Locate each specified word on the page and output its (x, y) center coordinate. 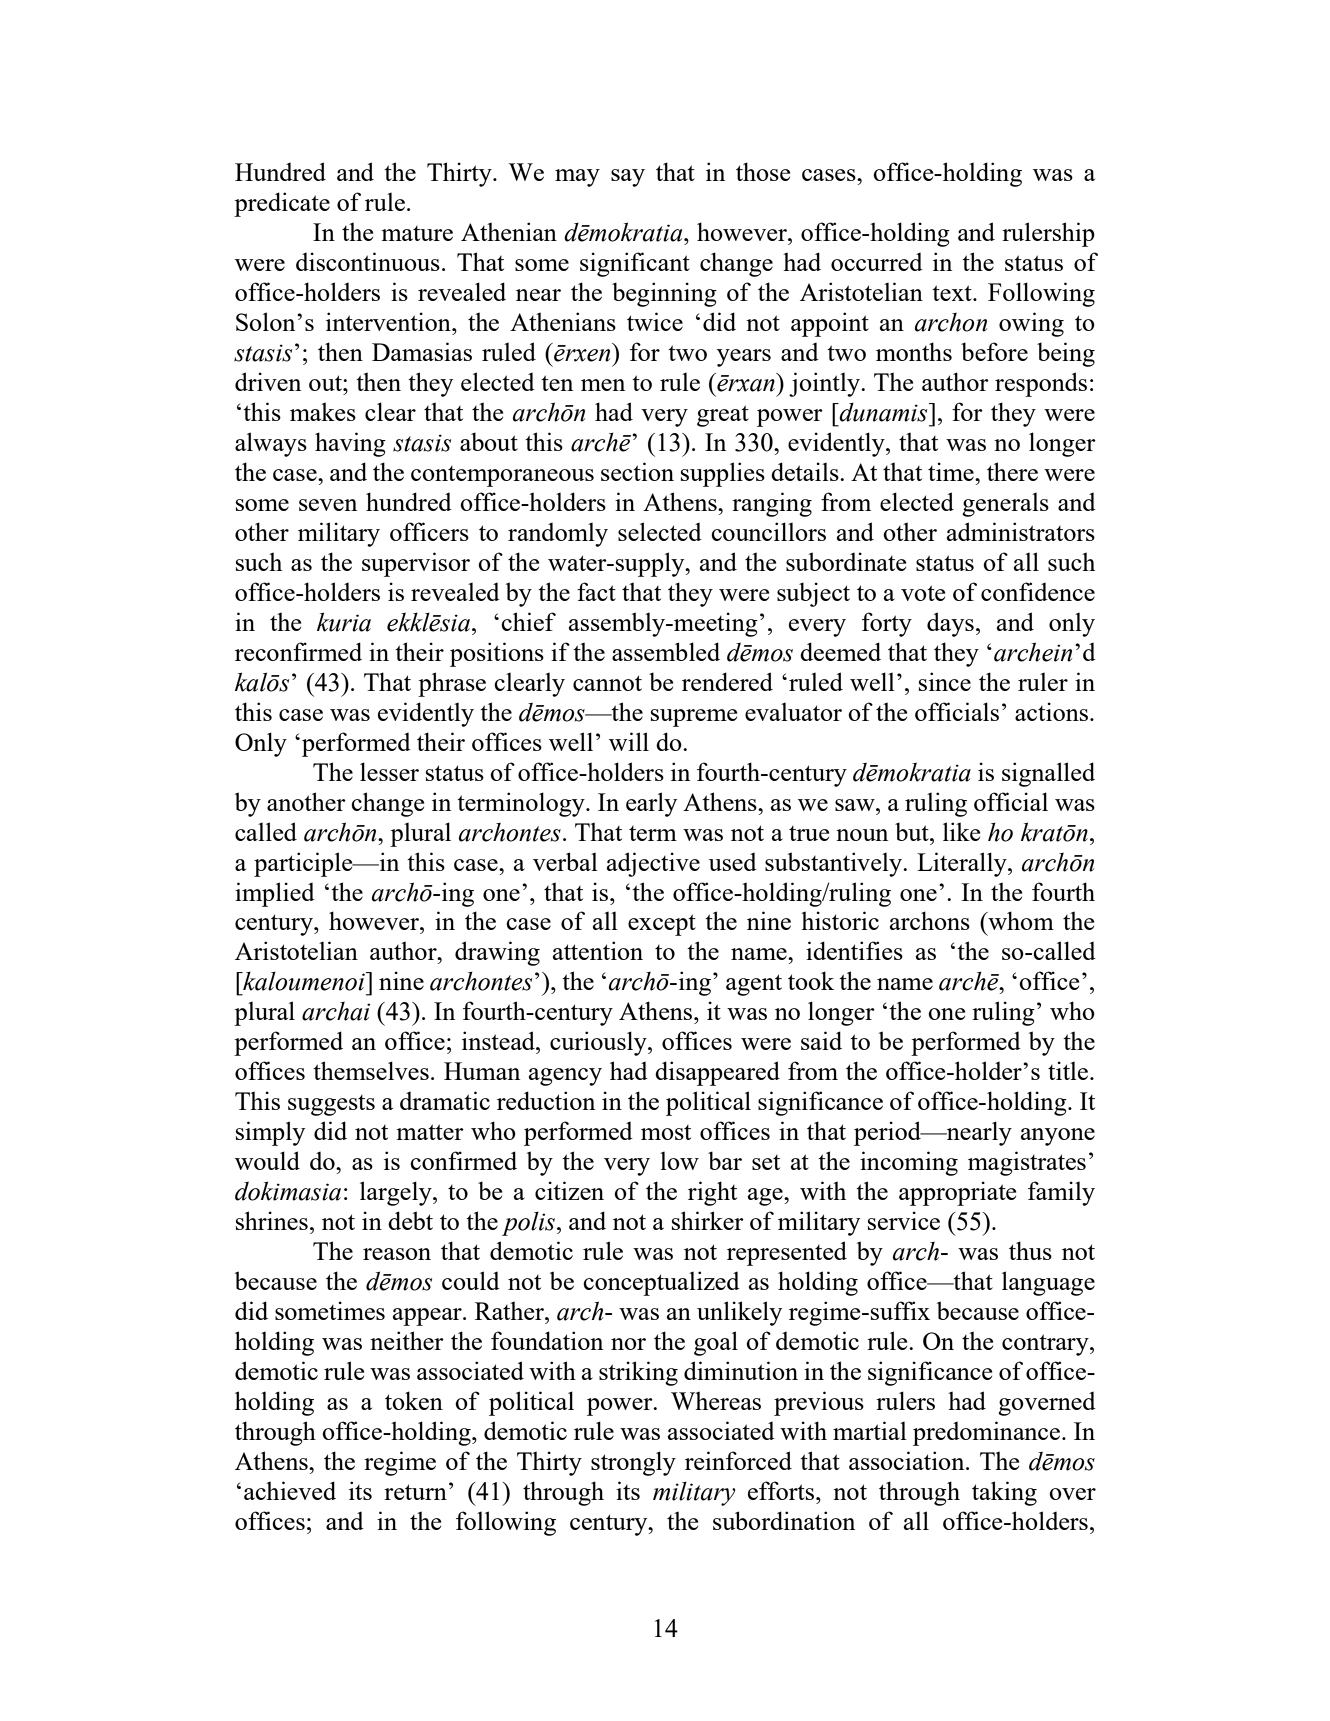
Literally (963, 864)
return (415, 1492)
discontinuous (368, 261)
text (953, 293)
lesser (389, 771)
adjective (653, 864)
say (628, 178)
